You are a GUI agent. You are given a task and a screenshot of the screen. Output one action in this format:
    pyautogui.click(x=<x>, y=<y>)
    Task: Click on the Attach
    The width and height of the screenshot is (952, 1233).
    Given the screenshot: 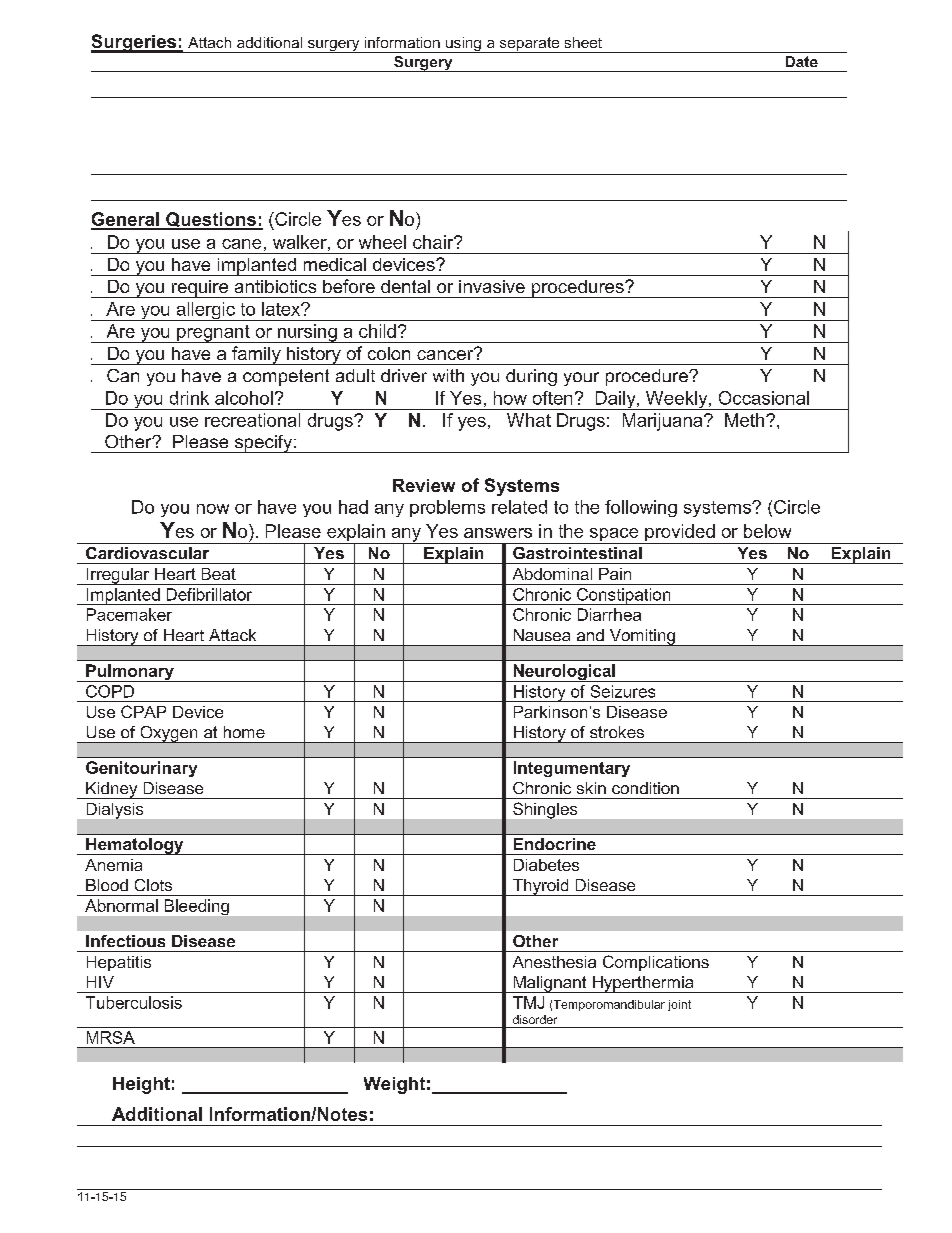 What is the action you would take?
    pyautogui.click(x=209, y=42)
